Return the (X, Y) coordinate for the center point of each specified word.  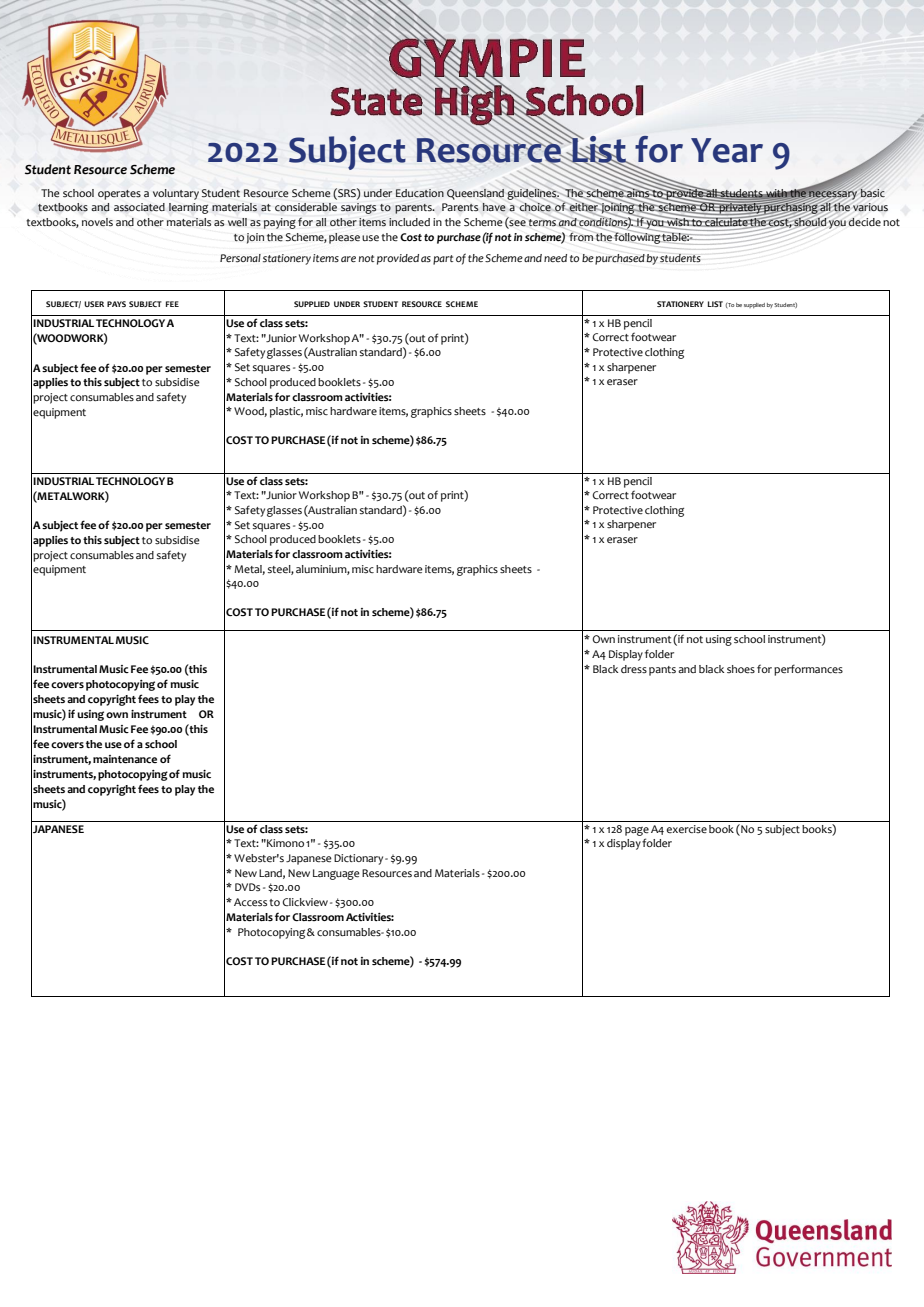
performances (808, 670)
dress (634, 669)
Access (250, 902)
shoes (741, 669)
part (443, 260)
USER (94, 304)
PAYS (116, 304)
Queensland (475, 194)
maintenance (125, 759)
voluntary (176, 194)
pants (662, 671)
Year (727, 150)
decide (864, 222)
